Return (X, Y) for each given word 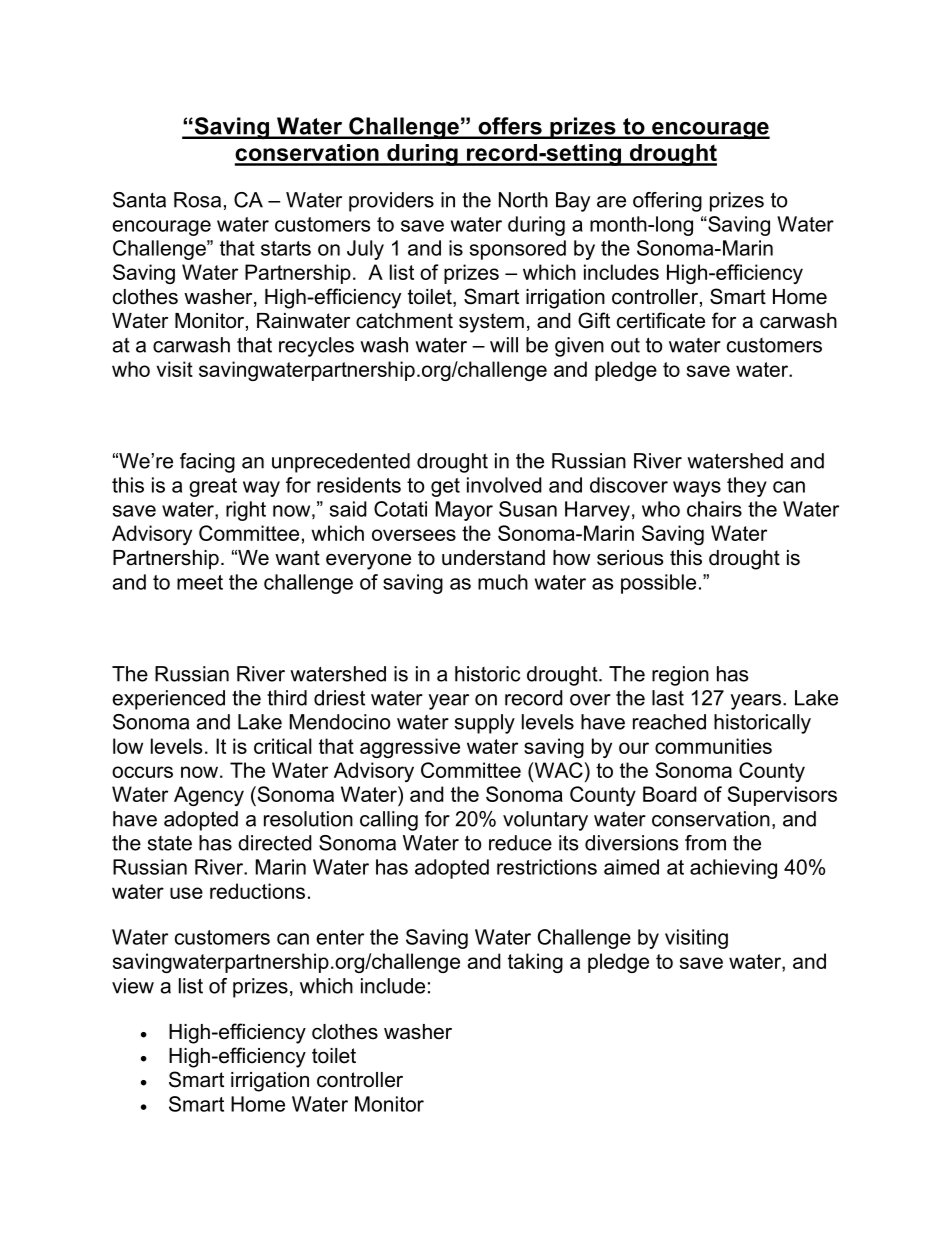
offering (667, 202)
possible (658, 584)
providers (391, 202)
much (503, 582)
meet (200, 582)
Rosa (197, 200)
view (133, 986)
